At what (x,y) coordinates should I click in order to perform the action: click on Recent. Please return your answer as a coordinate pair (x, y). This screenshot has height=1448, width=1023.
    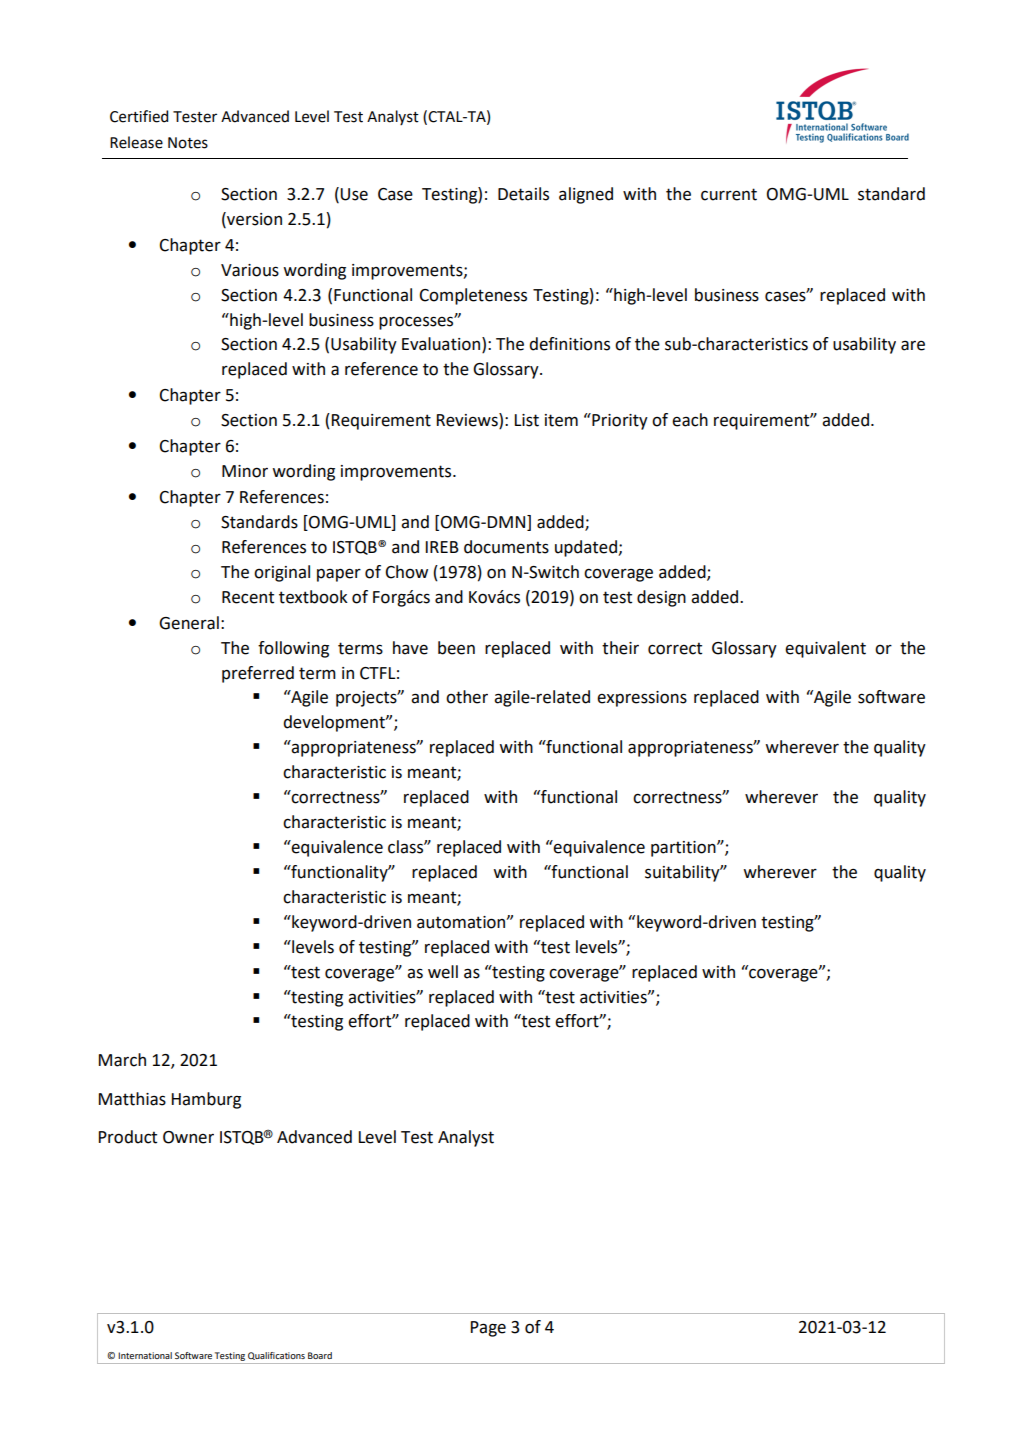
    Looking at the image, I should click on (248, 597).
